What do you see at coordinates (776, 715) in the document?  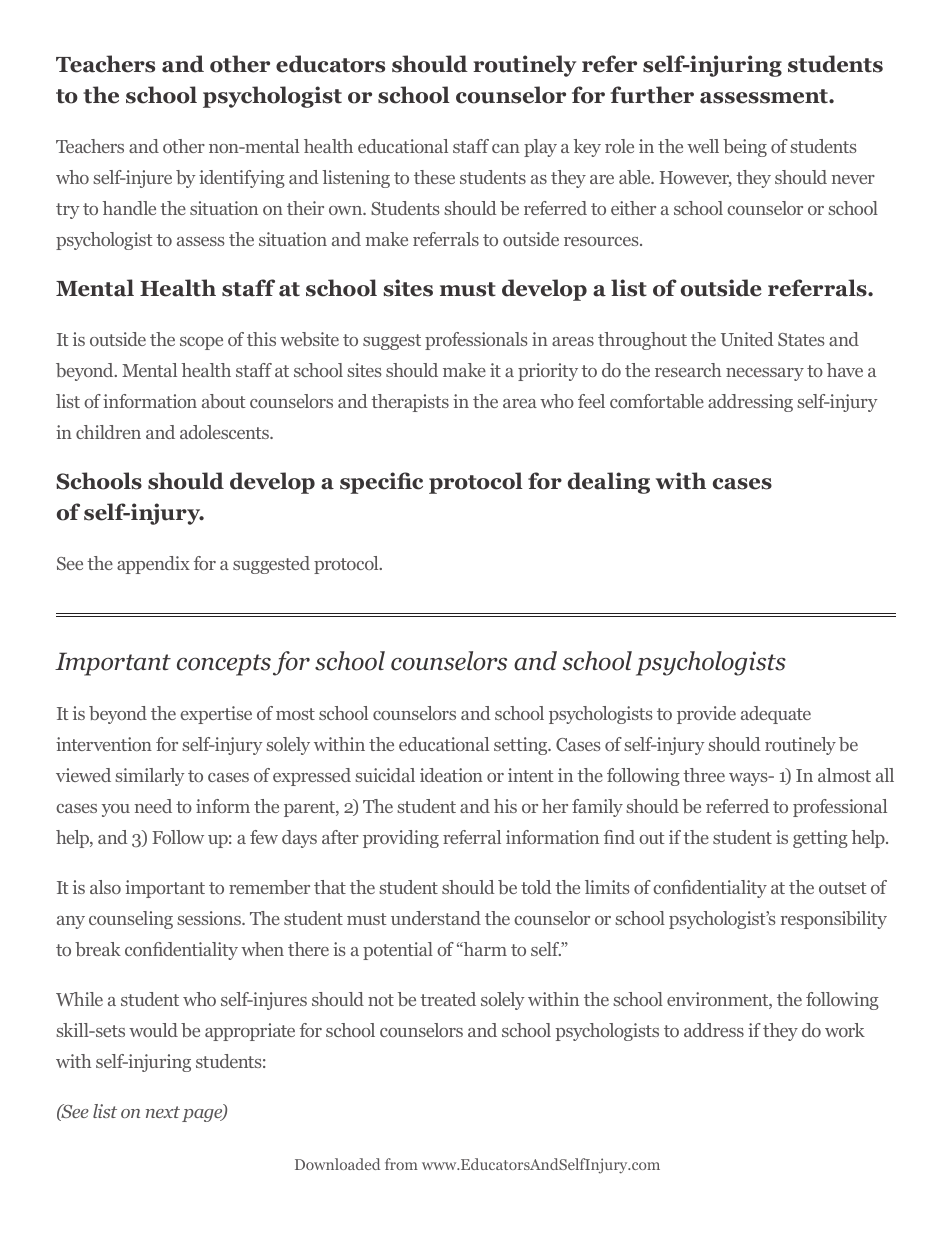 I see `adequate` at bounding box center [776, 715].
